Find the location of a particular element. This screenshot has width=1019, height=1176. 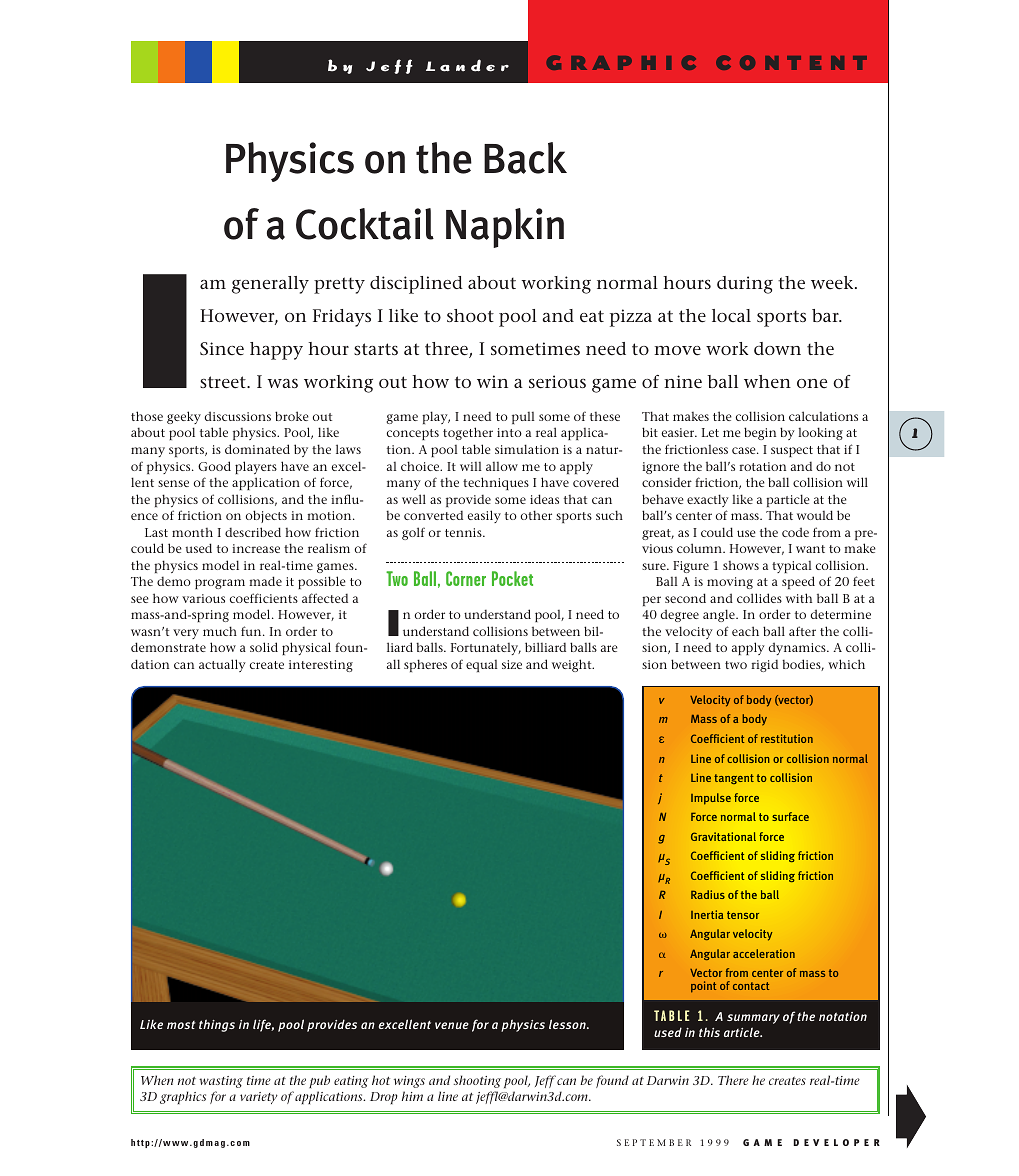

down is located at coordinates (777, 348).
